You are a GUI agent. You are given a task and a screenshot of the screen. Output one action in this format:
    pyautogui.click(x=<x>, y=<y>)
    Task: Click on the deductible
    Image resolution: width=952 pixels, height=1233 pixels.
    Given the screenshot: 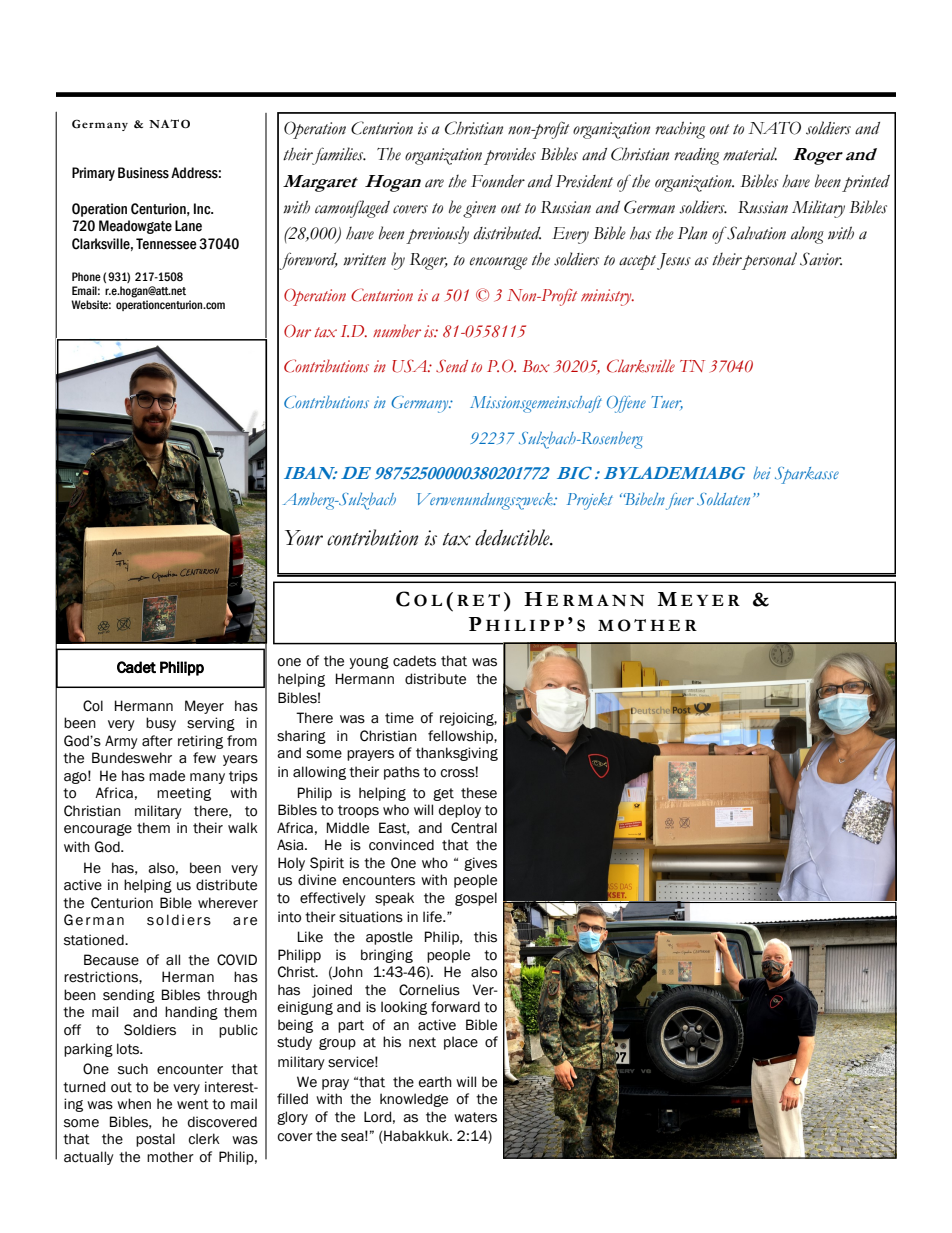 What is the action you would take?
    pyautogui.click(x=513, y=537)
